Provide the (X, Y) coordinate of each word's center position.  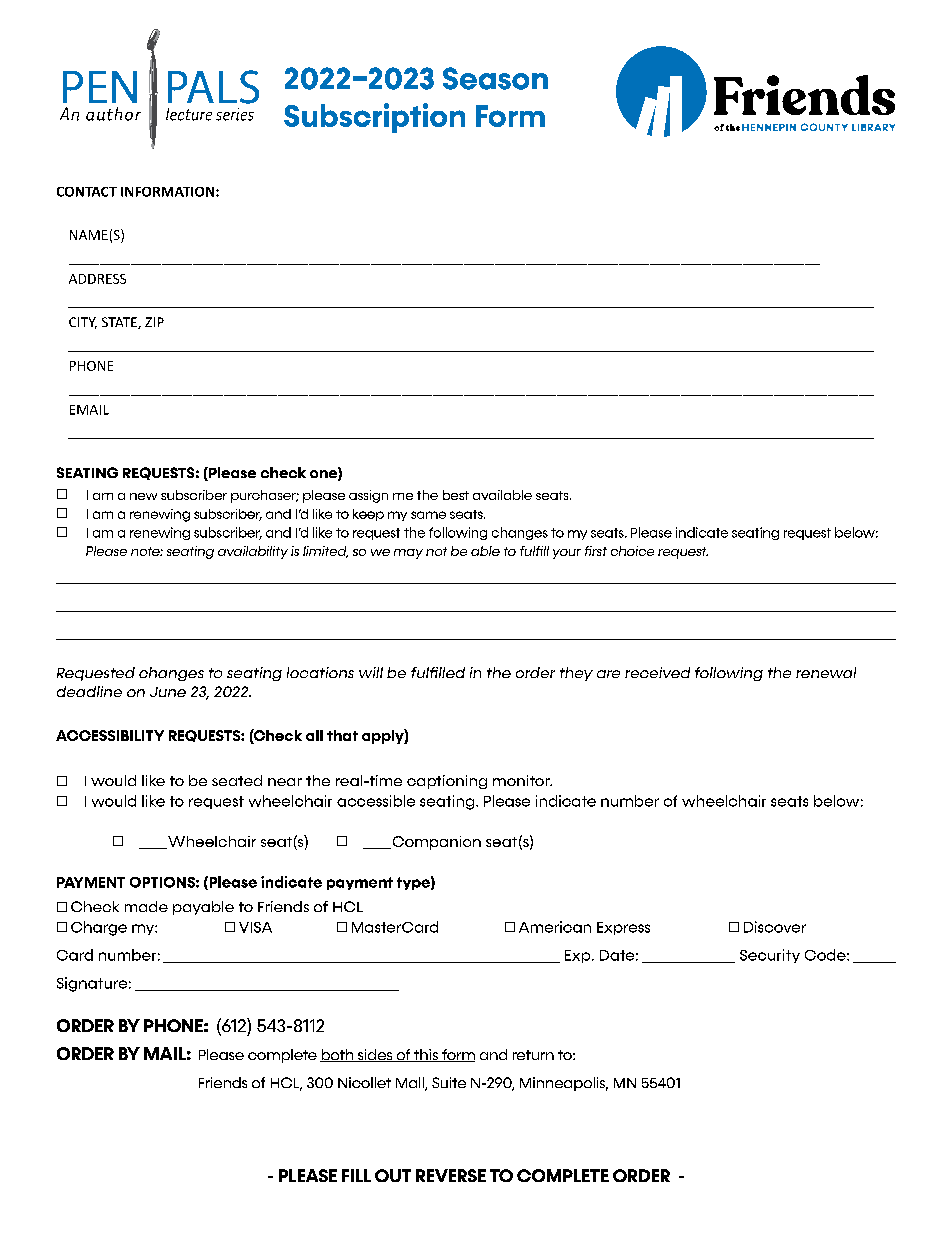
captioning (447, 782)
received (657, 672)
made (146, 906)
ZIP (154, 322)
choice (632, 551)
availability (253, 552)
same (428, 515)
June (168, 692)
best (456, 495)
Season (495, 78)
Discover (775, 927)
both (338, 1055)
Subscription (374, 118)
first (596, 551)
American (555, 927)
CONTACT (87, 192)
